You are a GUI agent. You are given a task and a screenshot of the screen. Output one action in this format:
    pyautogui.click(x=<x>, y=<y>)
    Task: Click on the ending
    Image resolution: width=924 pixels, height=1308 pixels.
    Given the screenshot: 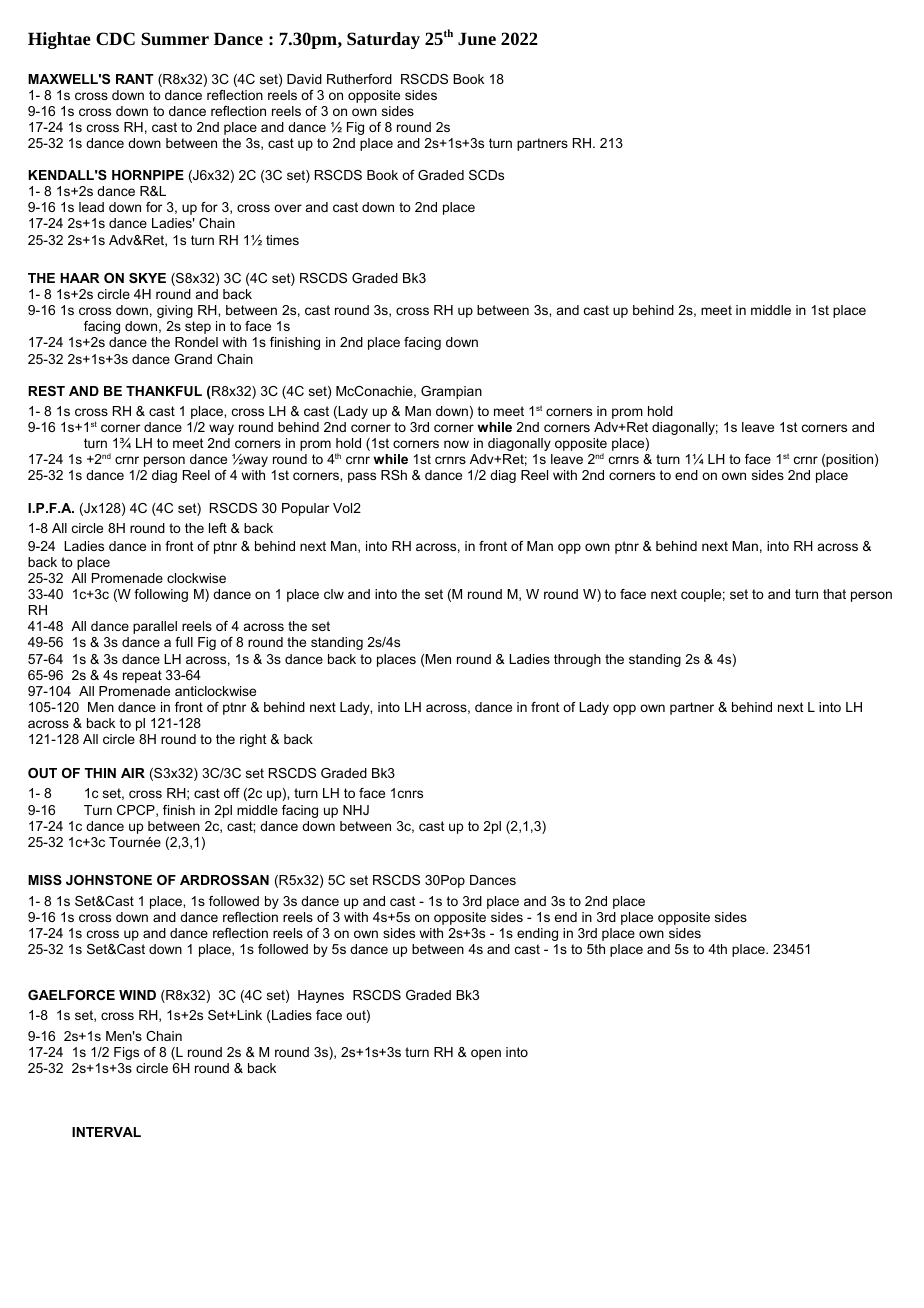 What is the action you would take?
    pyautogui.click(x=537, y=934)
